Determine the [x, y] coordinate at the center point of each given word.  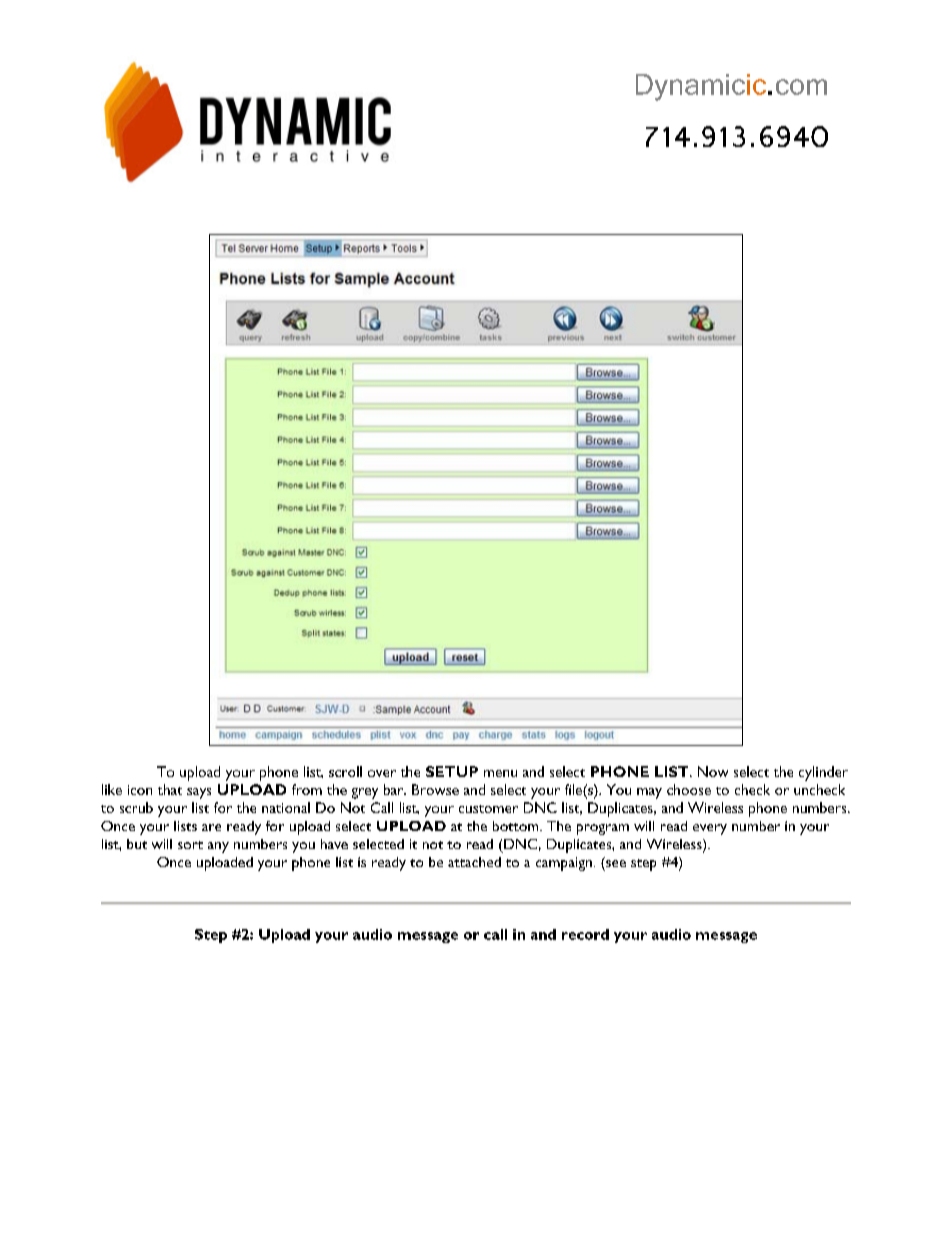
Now [713, 771]
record [585, 934]
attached [474, 862]
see [616, 863]
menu [500, 773]
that [170, 789]
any [218, 847]
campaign [564, 864]
